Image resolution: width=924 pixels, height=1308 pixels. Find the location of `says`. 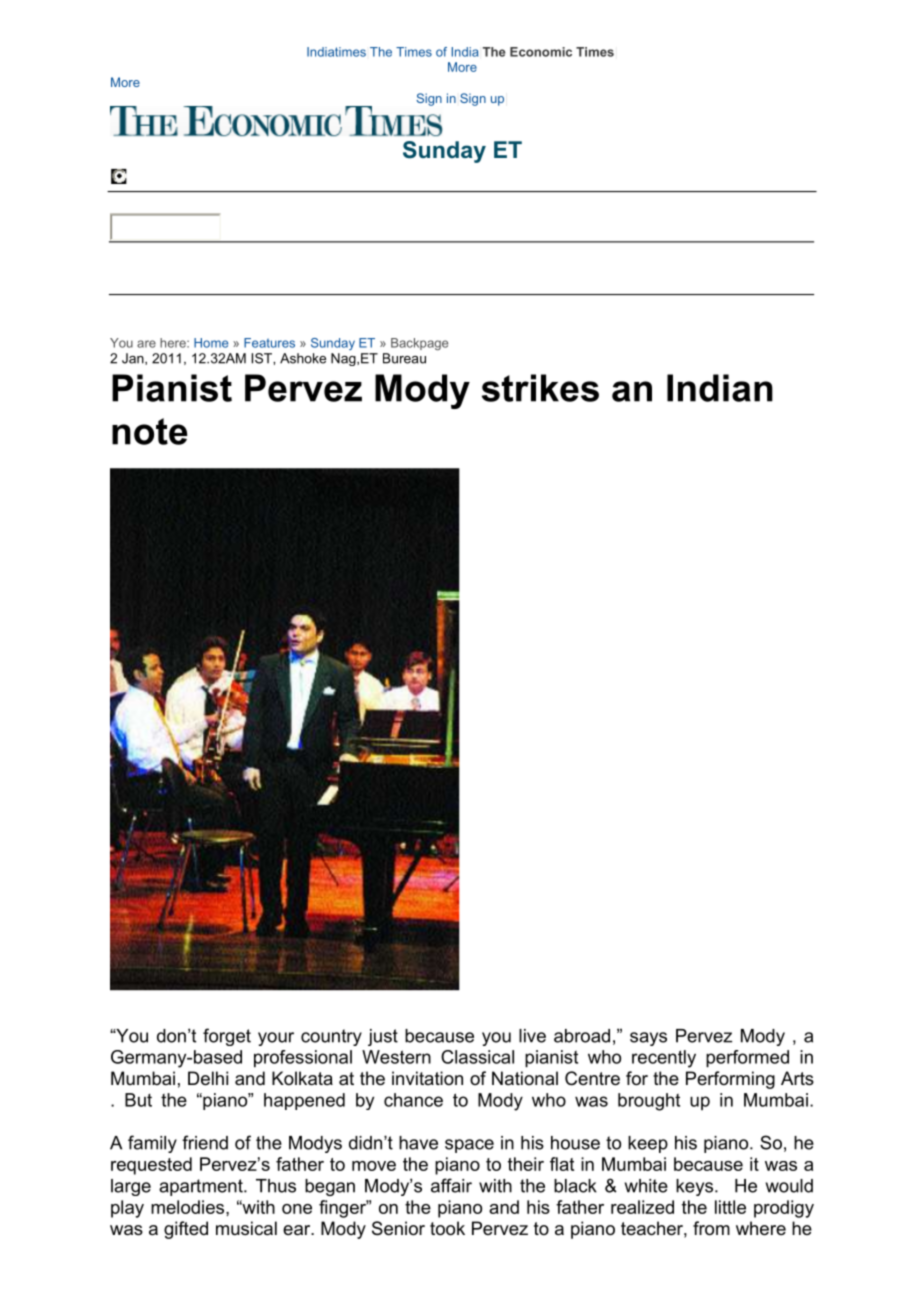

says is located at coordinates (648, 1039).
